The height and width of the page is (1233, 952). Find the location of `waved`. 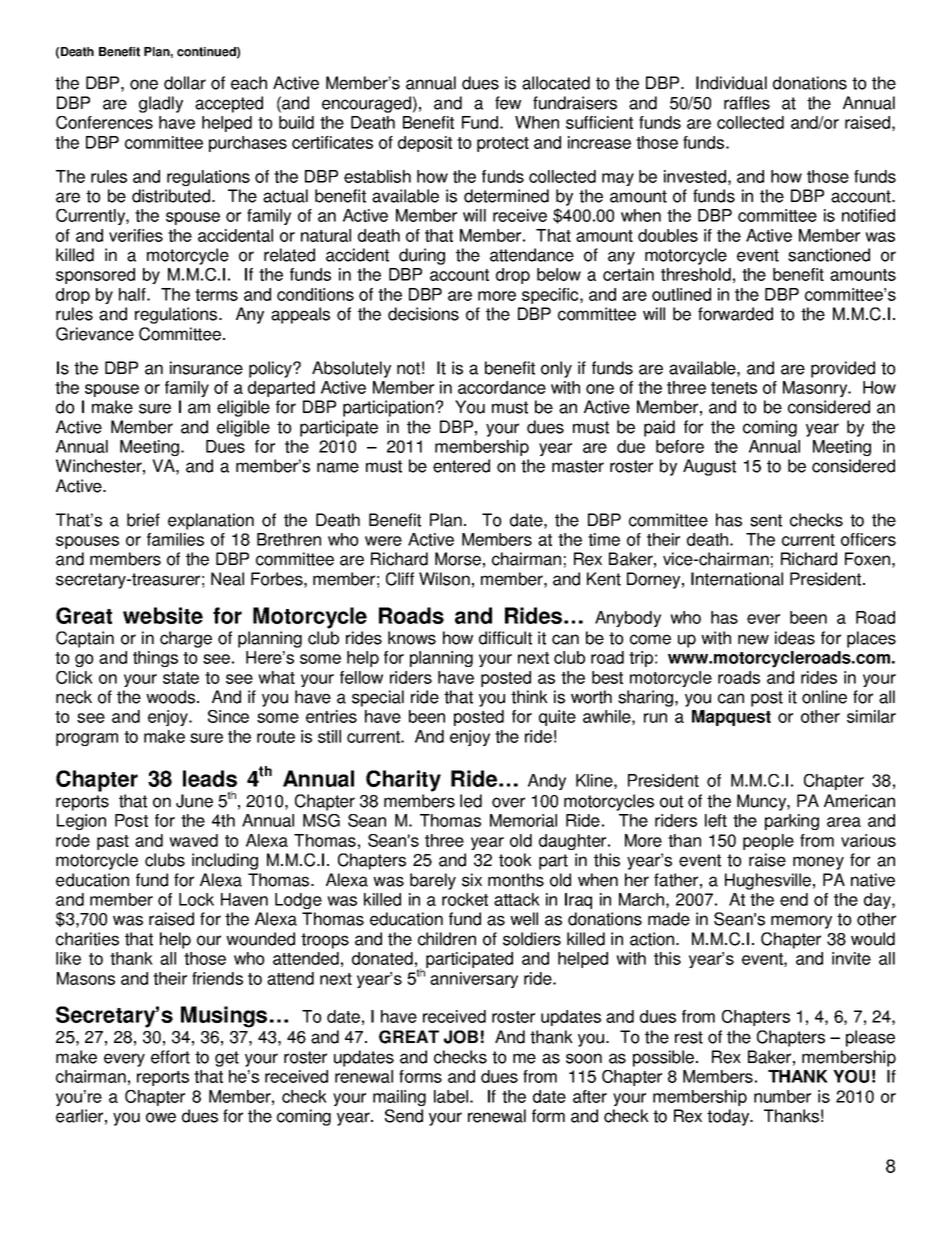

waved is located at coordinates (193, 840).
